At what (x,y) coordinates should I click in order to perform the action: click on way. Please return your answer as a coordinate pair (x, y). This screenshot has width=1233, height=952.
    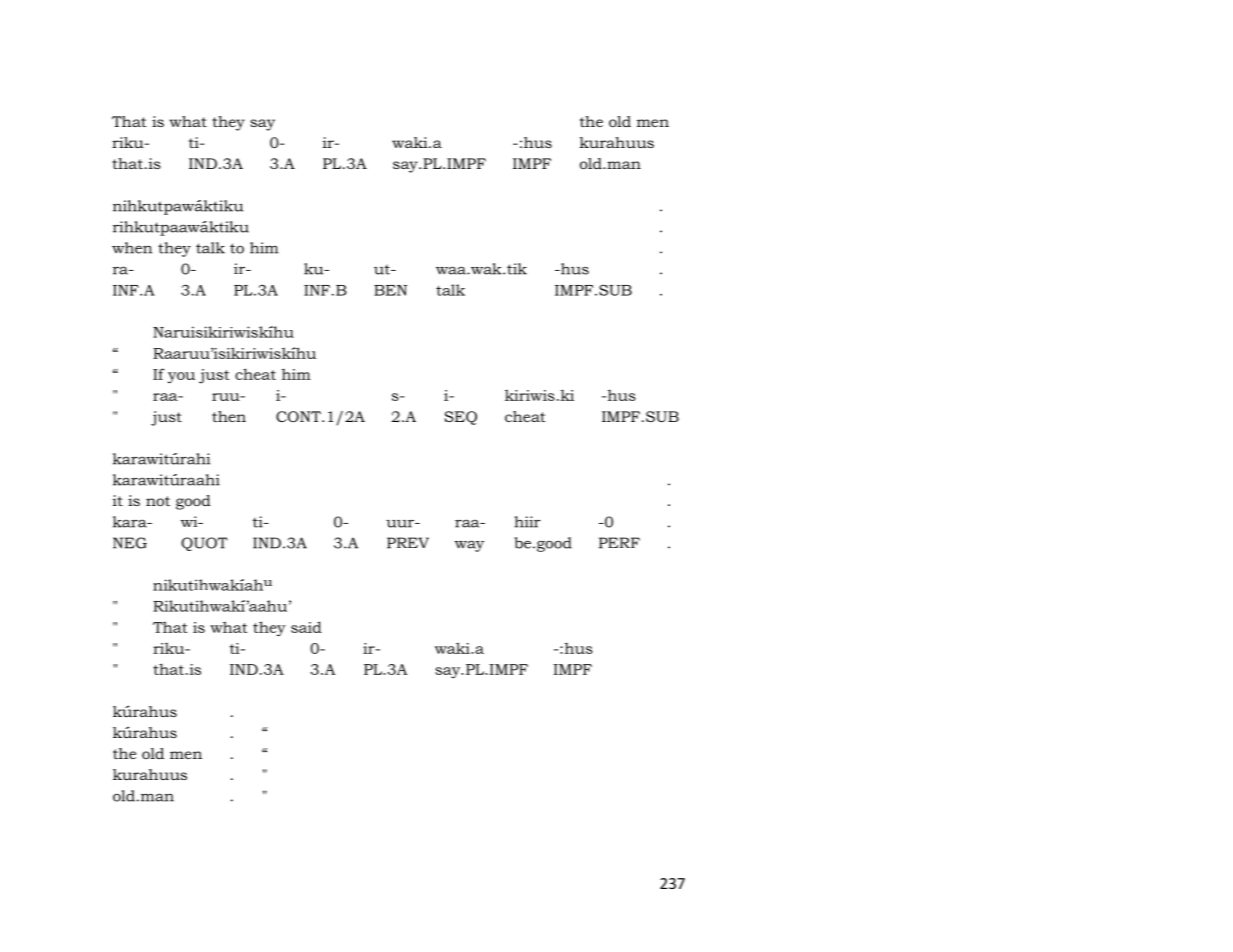
    Looking at the image, I should click on (469, 546).
